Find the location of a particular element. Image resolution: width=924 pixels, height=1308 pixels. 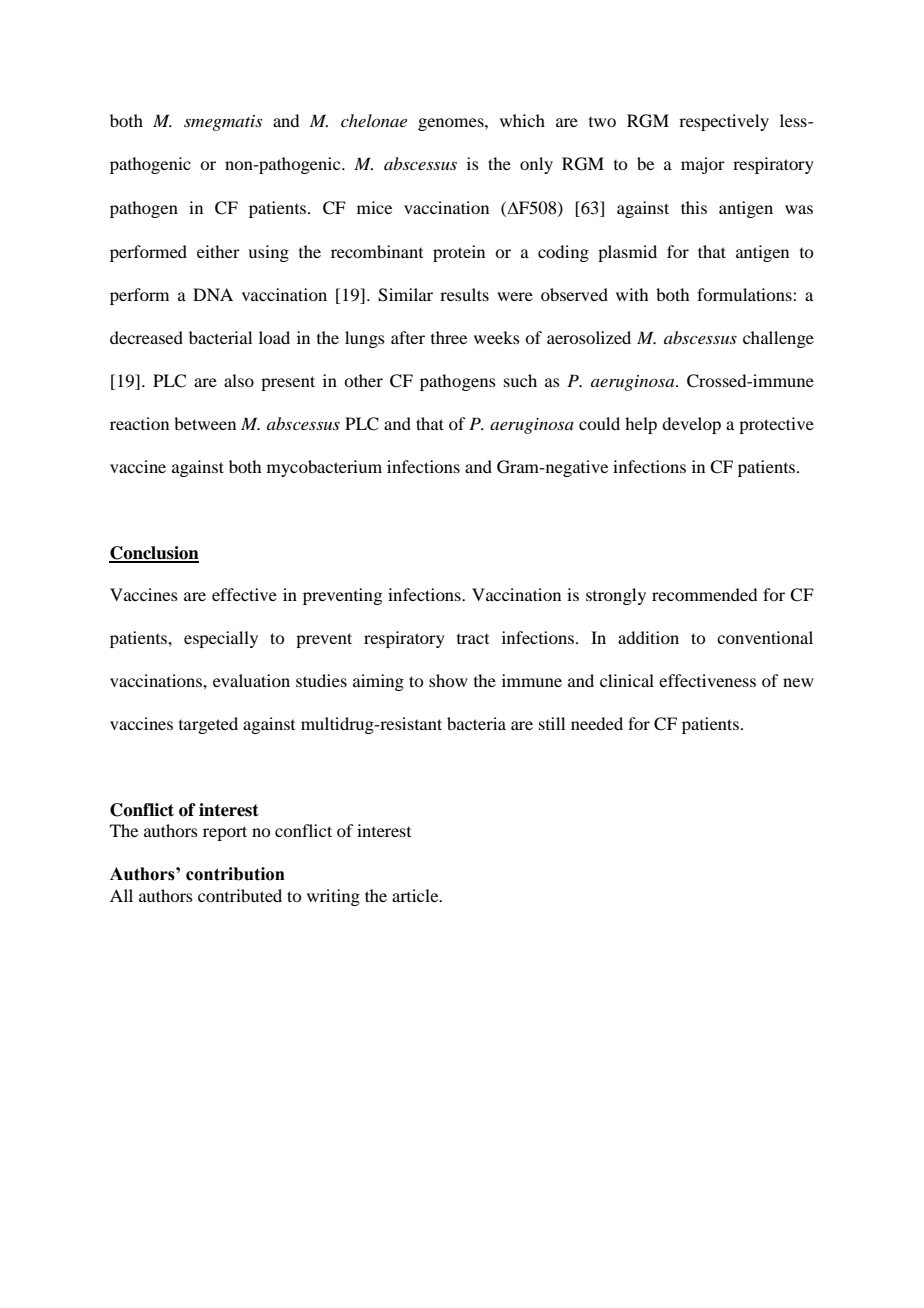

three is located at coordinates (449, 337).
